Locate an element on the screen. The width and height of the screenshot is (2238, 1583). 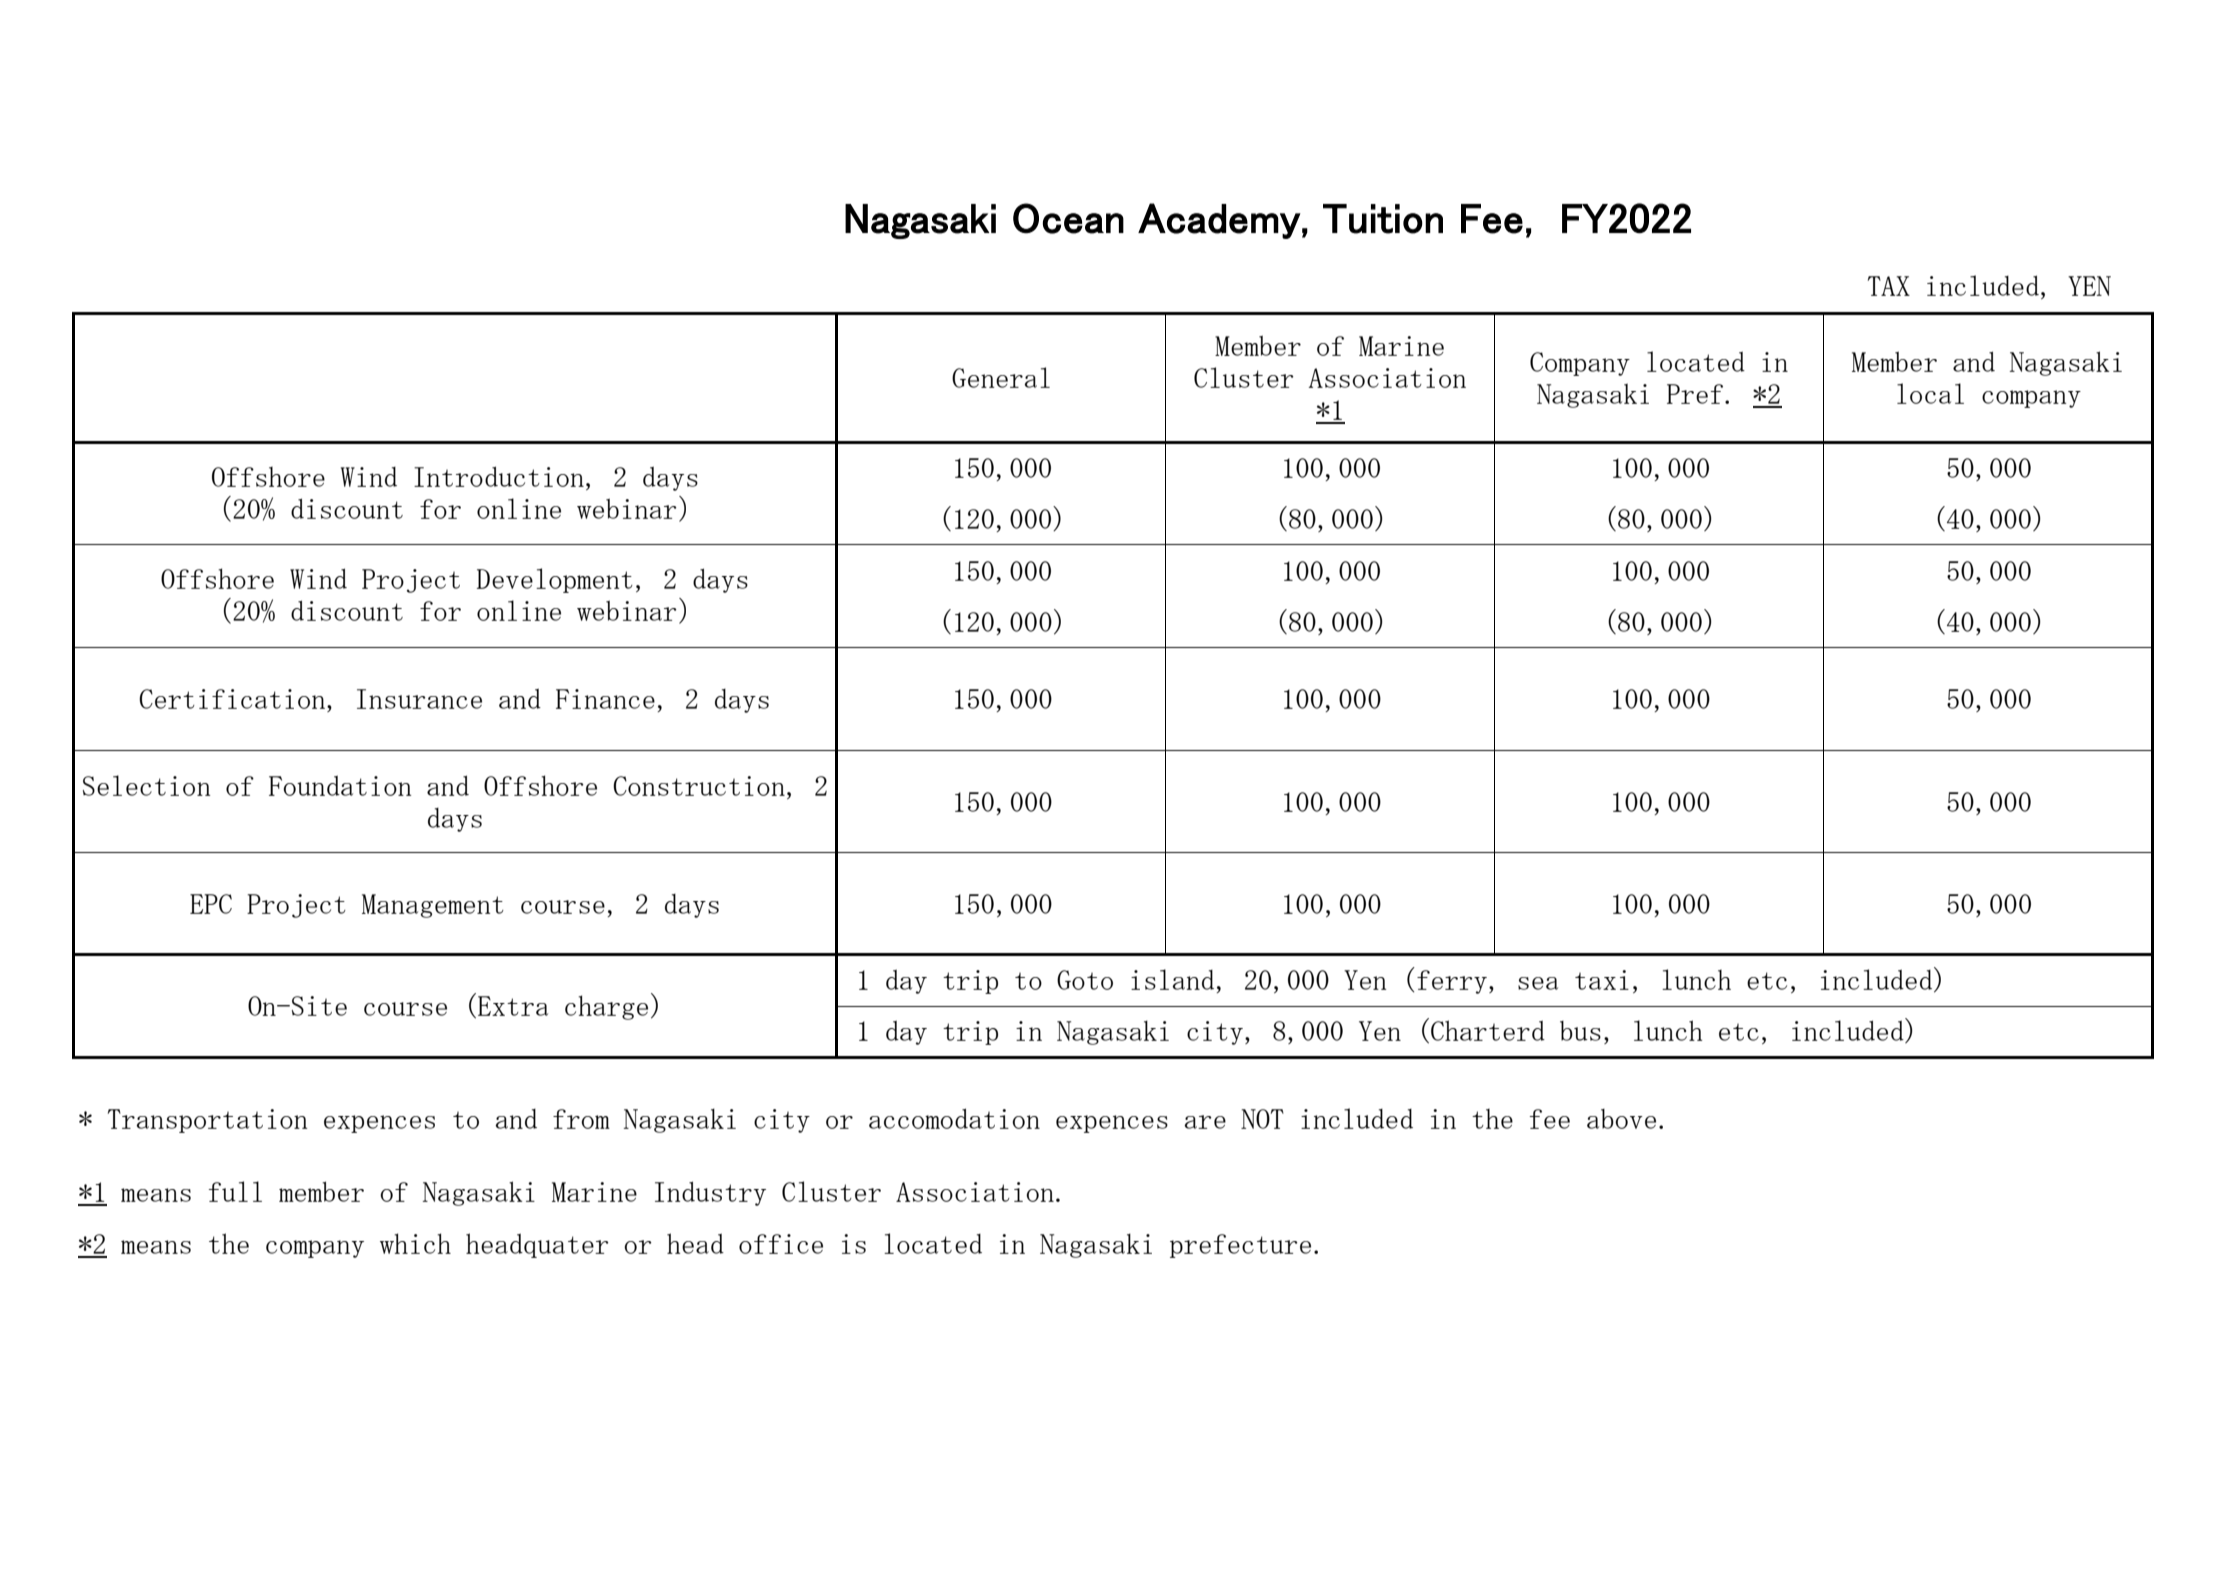
Ocean is located at coordinates (1068, 218).
